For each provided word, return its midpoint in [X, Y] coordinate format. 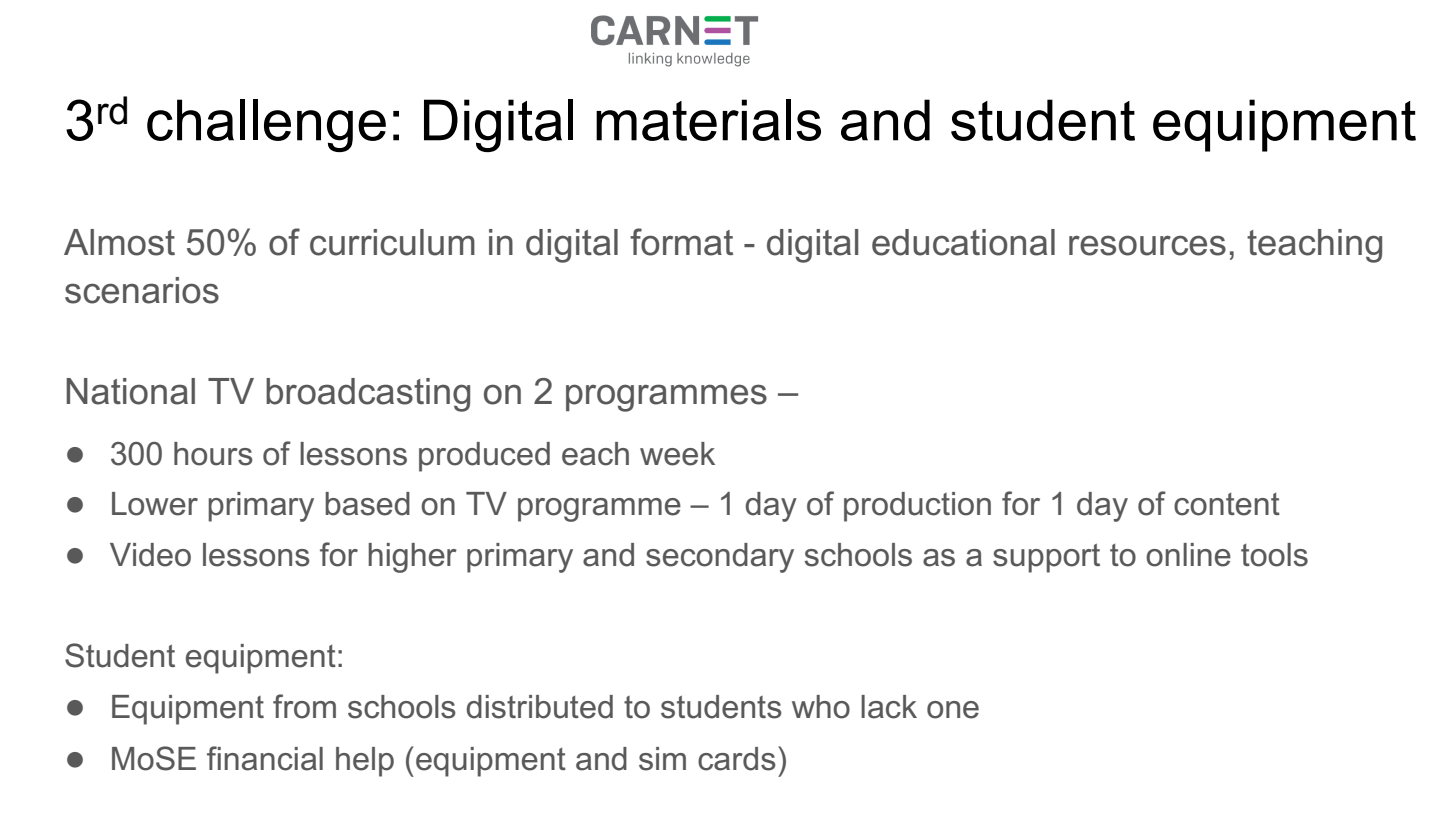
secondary [720, 558]
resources [1147, 245]
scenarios [142, 290]
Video [150, 555]
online [1188, 555]
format [681, 242]
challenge [266, 125]
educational [963, 242]
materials [708, 120]
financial [265, 758]
